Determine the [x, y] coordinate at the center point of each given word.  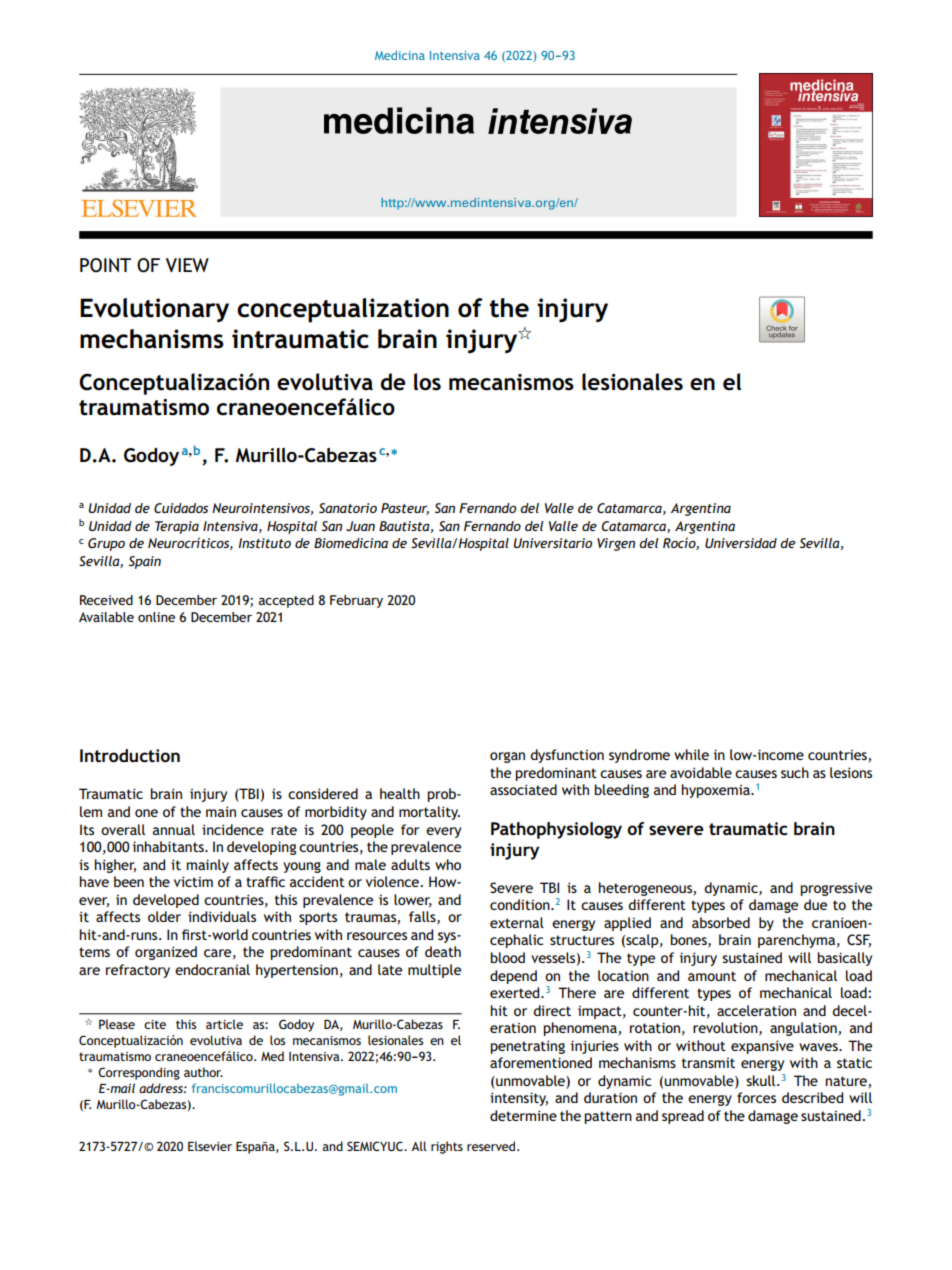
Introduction [130, 755]
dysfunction [567, 756]
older [164, 916]
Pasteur [405, 509]
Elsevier [210, 1146]
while [691, 754]
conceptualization [343, 310]
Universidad [741, 543]
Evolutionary [154, 310]
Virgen [616, 544]
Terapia [177, 527]
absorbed [721, 922]
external [517, 922]
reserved [492, 1146]
